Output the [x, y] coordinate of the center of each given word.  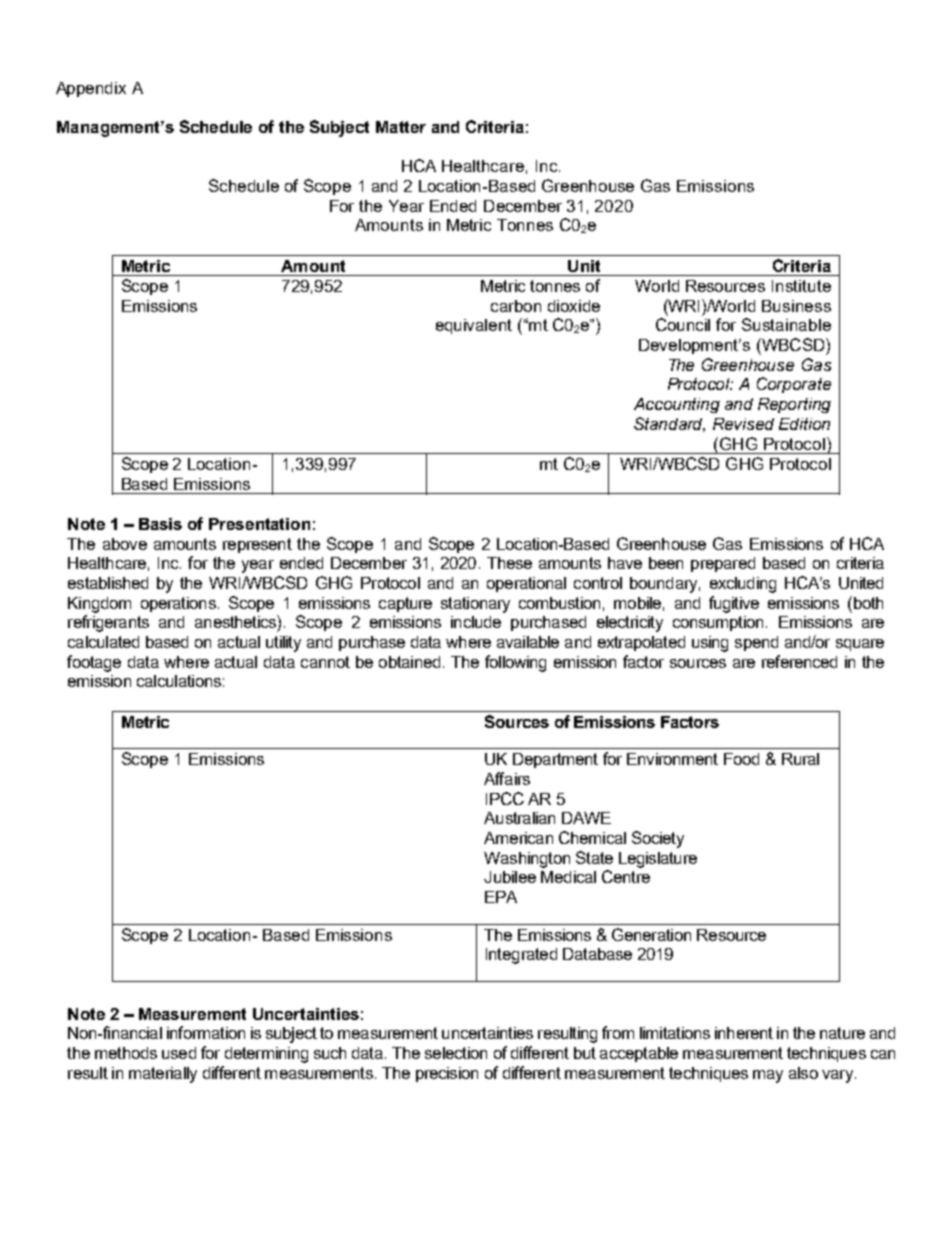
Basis [160, 524]
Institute [801, 286]
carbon [516, 306]
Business [796, 306]
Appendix [91, 89]
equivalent [474, 326]
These [509, 563]
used [179, 1053]
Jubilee [510, 877]
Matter [401, 127]
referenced [799, 661]
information [206, 1032]
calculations [179, 681]
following [515, 663]
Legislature [658, 860]
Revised [743, 424]
